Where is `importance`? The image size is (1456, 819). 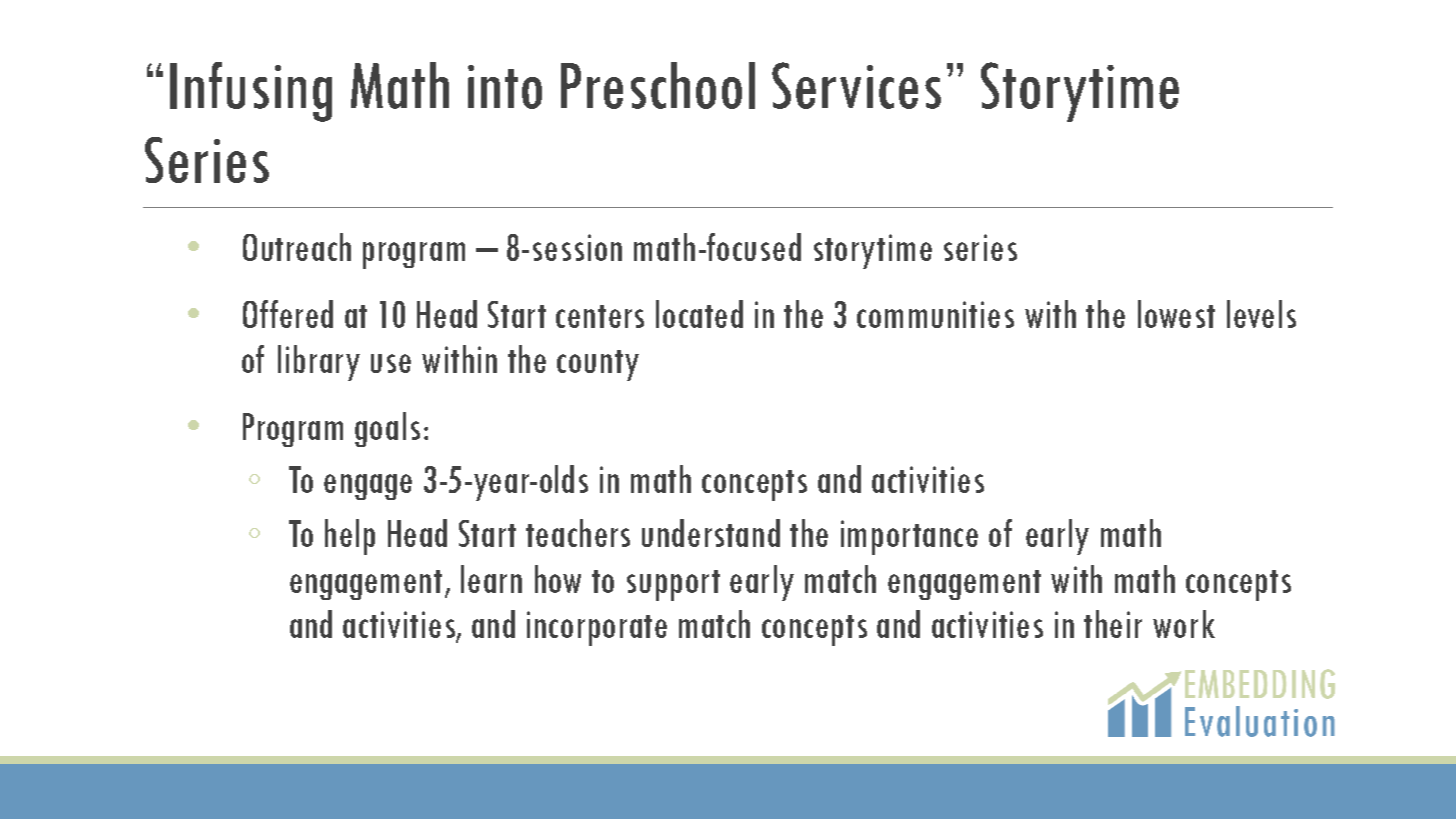
importance is located at coordinates (909, 537).
